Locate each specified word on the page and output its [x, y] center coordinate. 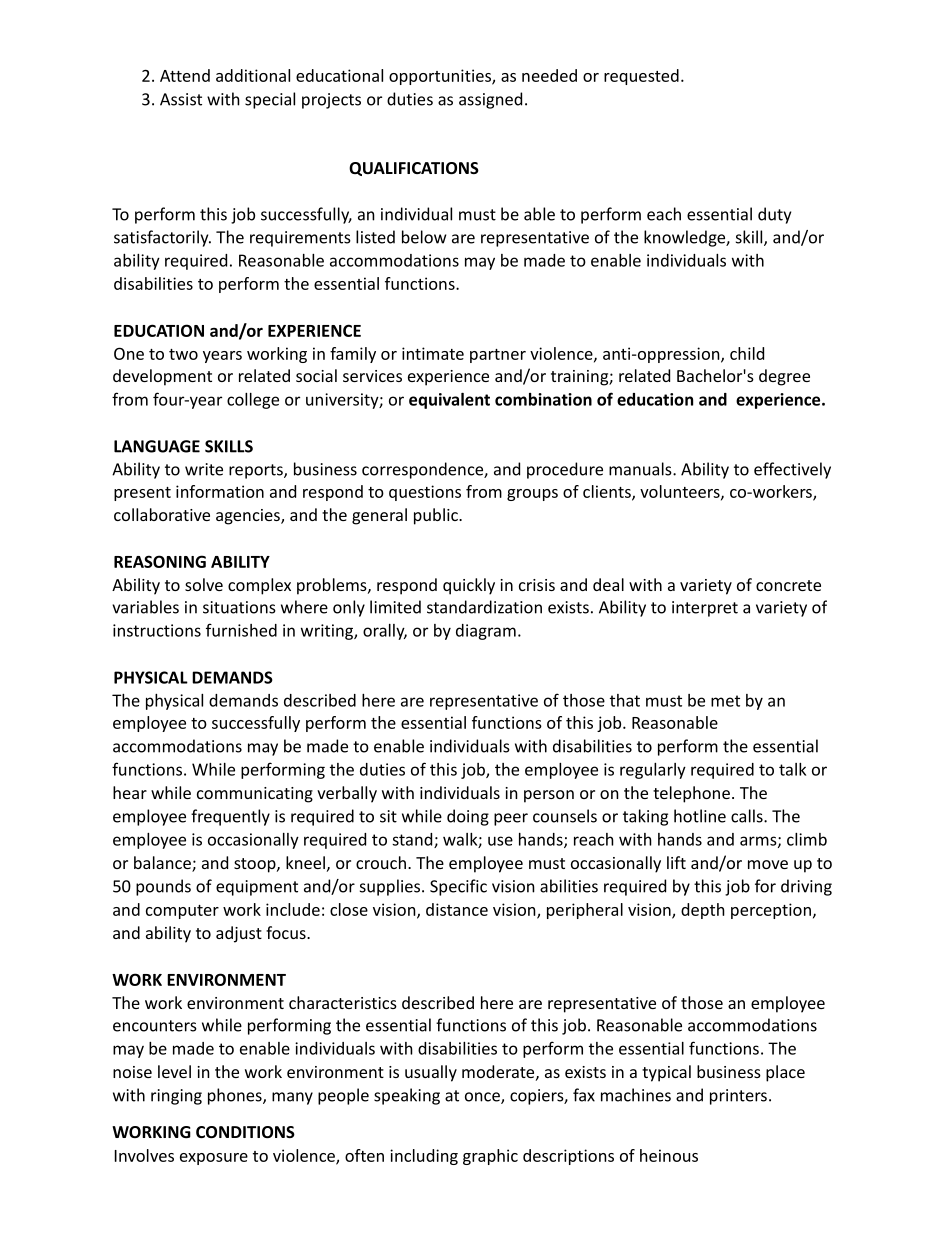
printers [738, 1097]
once [483, 1098]
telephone [691, 794]
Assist [181, 99]
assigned [490, 100]
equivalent [449, 401]
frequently [230, 817]
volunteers [681, 492]
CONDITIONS [245, 1132]
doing [468, 817]
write [204, 469]
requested [641, 77]
